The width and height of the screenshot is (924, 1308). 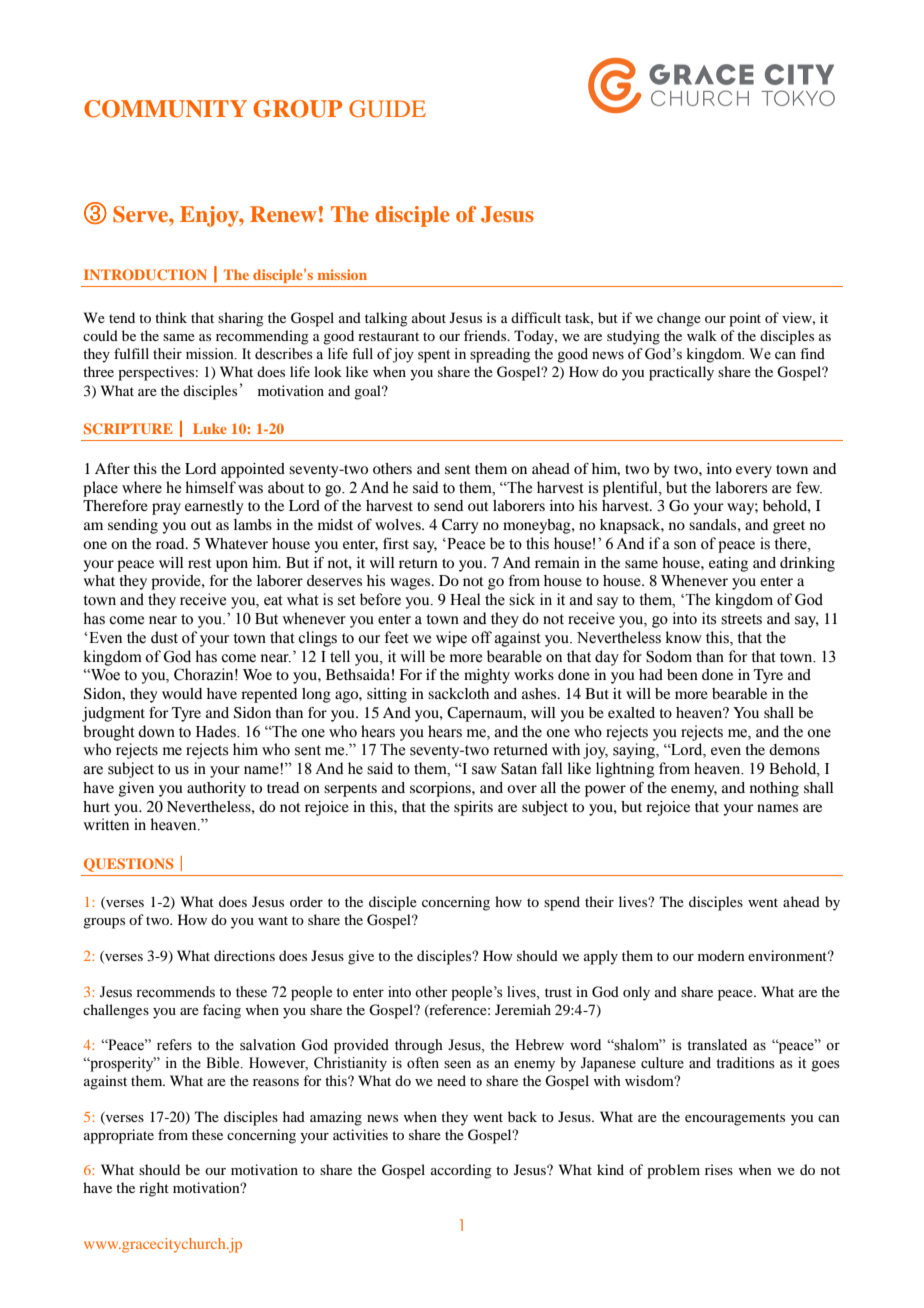 What do you see at coordinates (164, 637) in the screenshot?
I see `dust` at bounding box center [164, 637].
